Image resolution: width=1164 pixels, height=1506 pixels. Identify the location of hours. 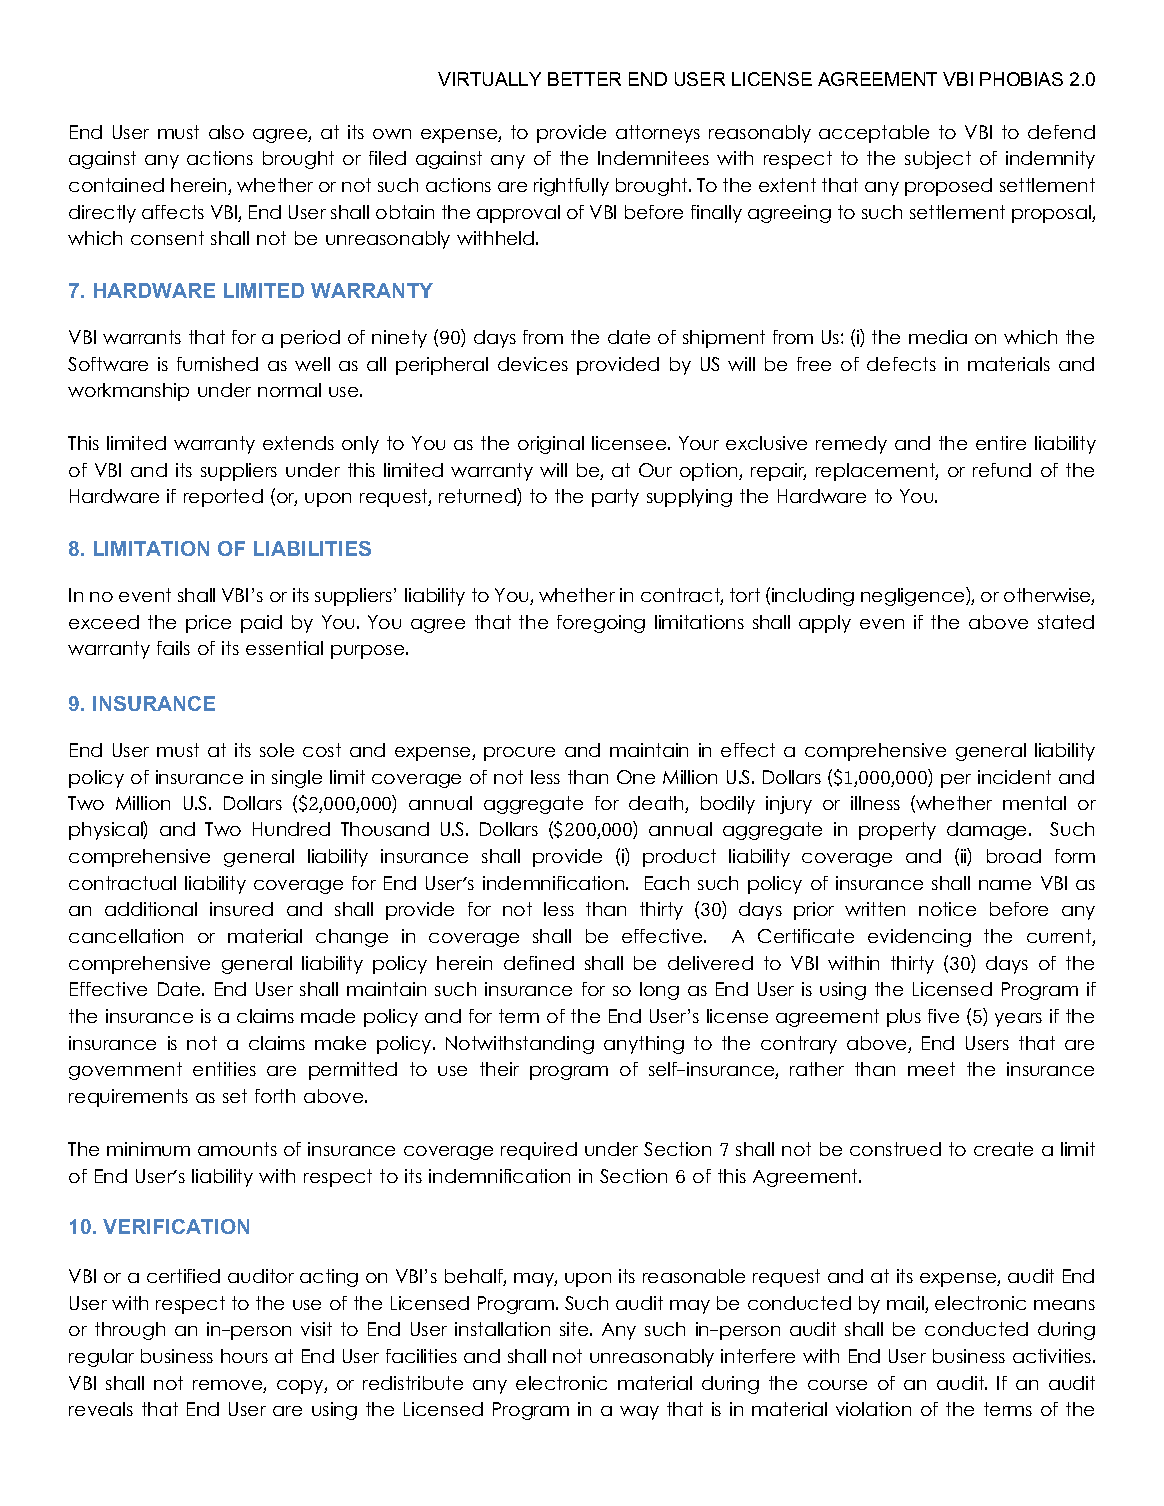
(244, 1356).
